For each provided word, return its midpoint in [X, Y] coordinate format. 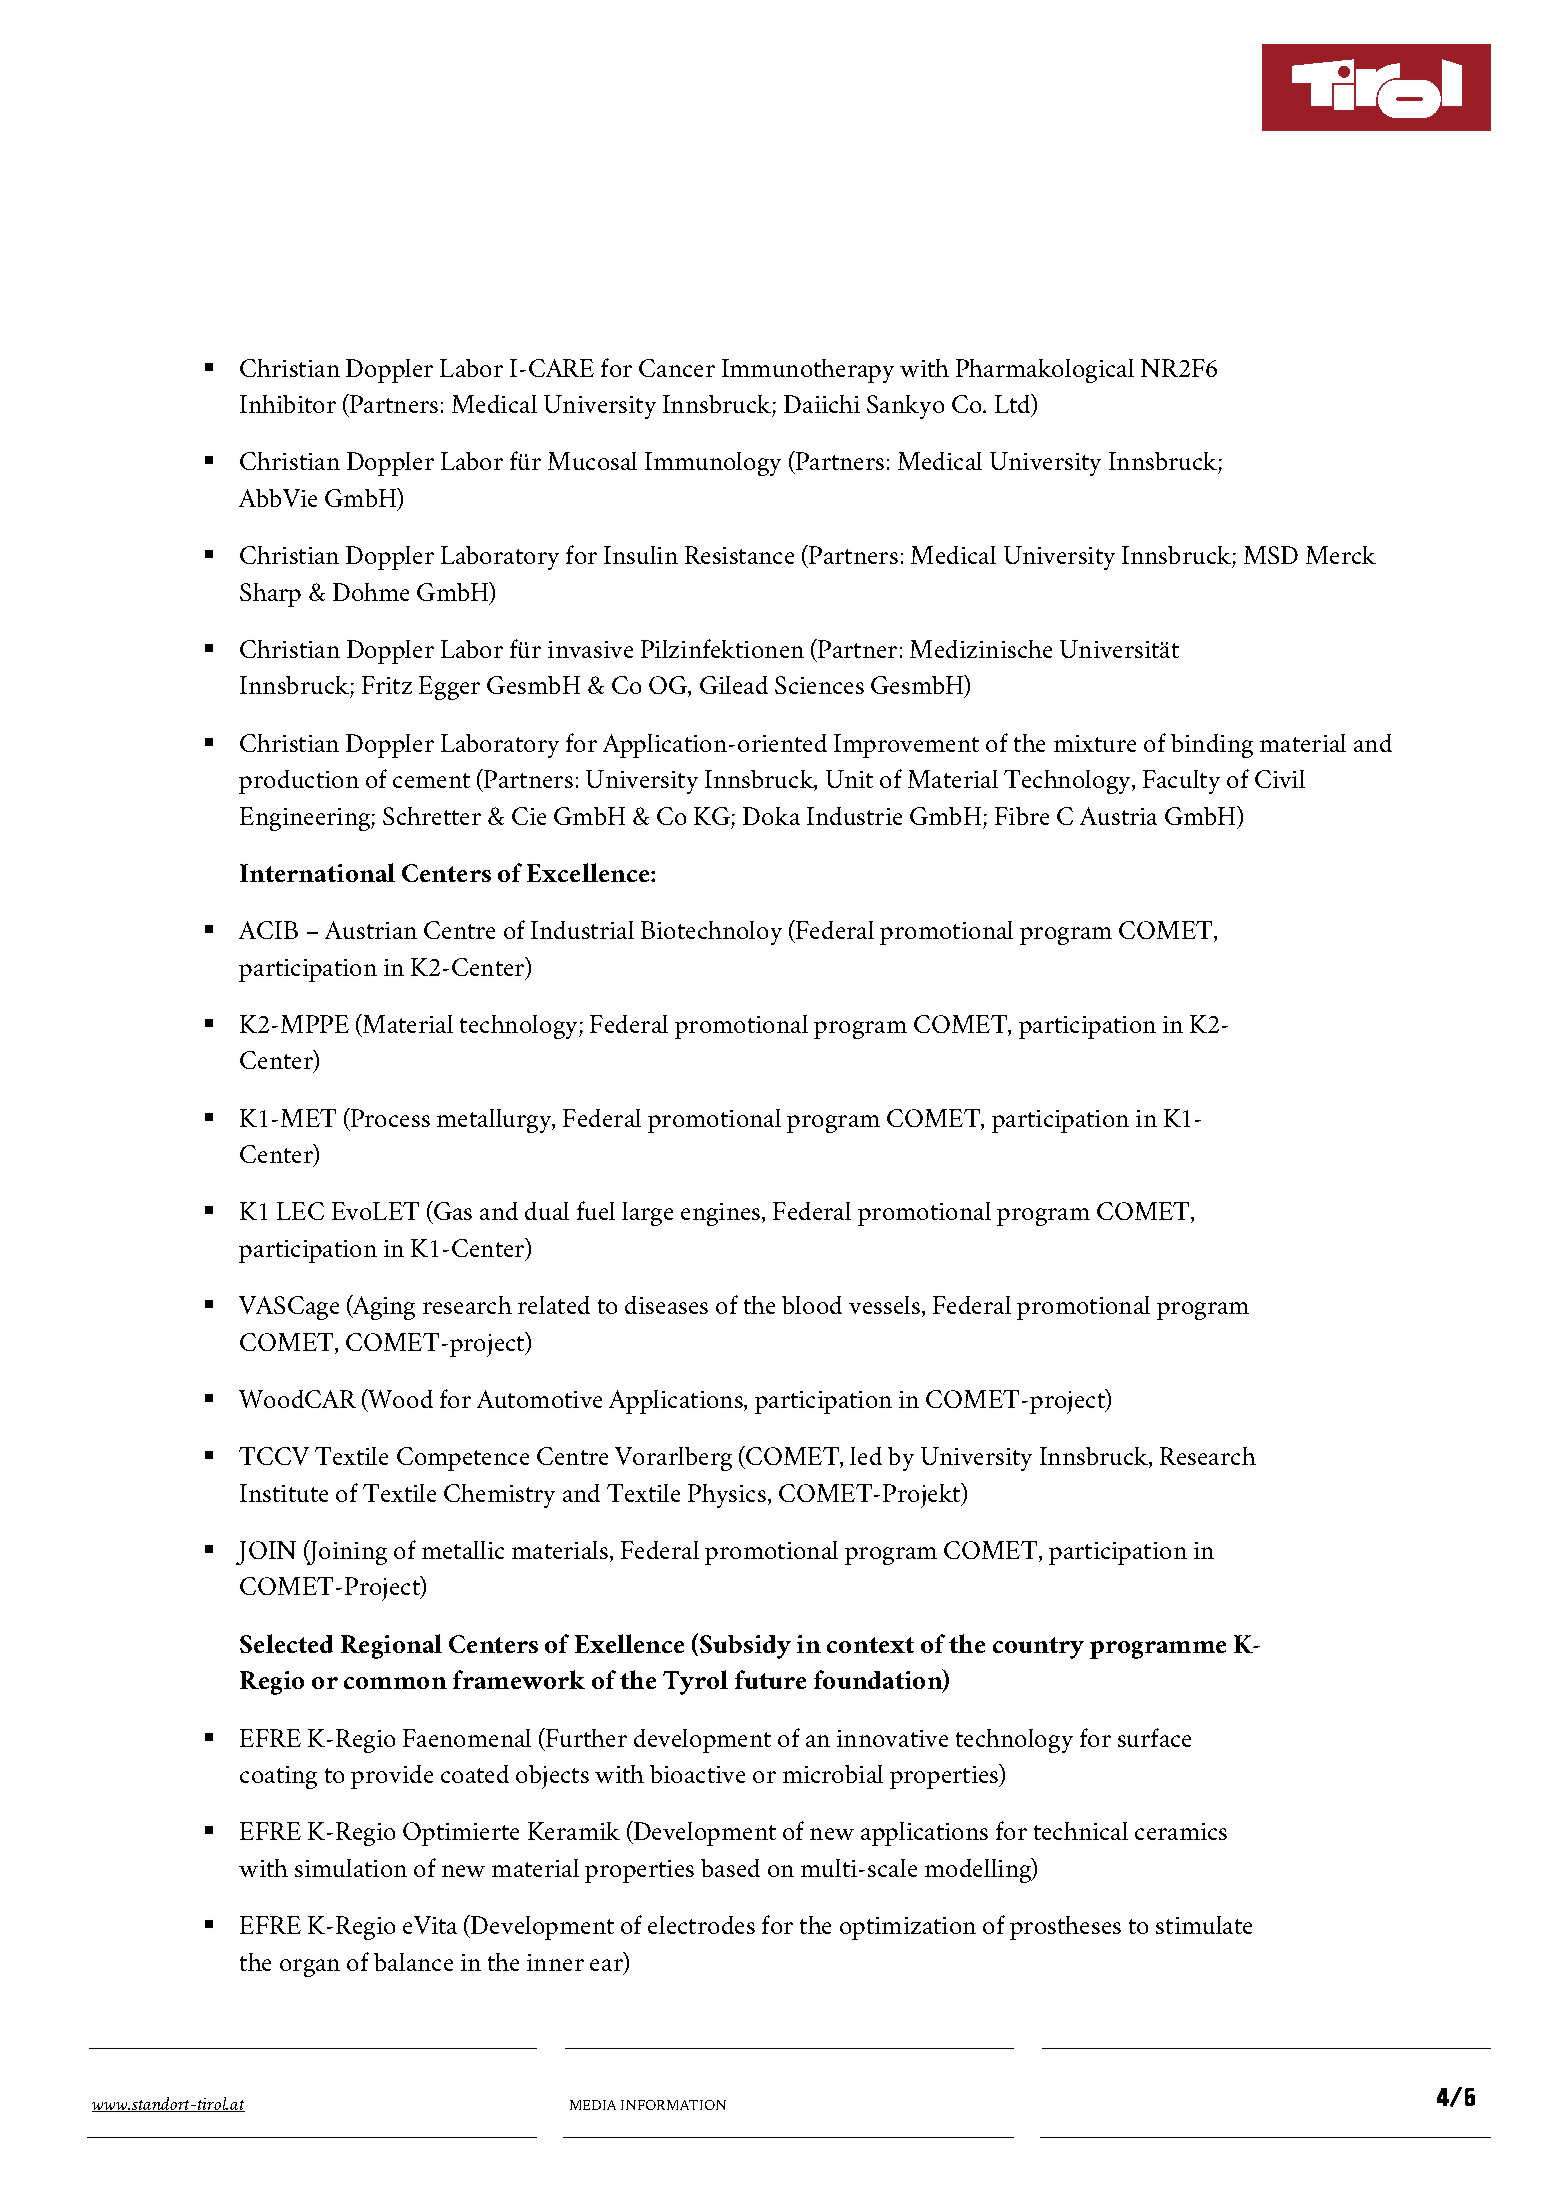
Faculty [1181, 782]
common [395, 1683]
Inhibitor [288, 404]
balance [413, 1962]
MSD [1271, 555]
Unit [849, 779]
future [770, 1679]
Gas [452, 1212]
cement [431, 780]
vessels [886, 1306]
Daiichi [822, 404]
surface [1154, 1737]
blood [812, 1305]
